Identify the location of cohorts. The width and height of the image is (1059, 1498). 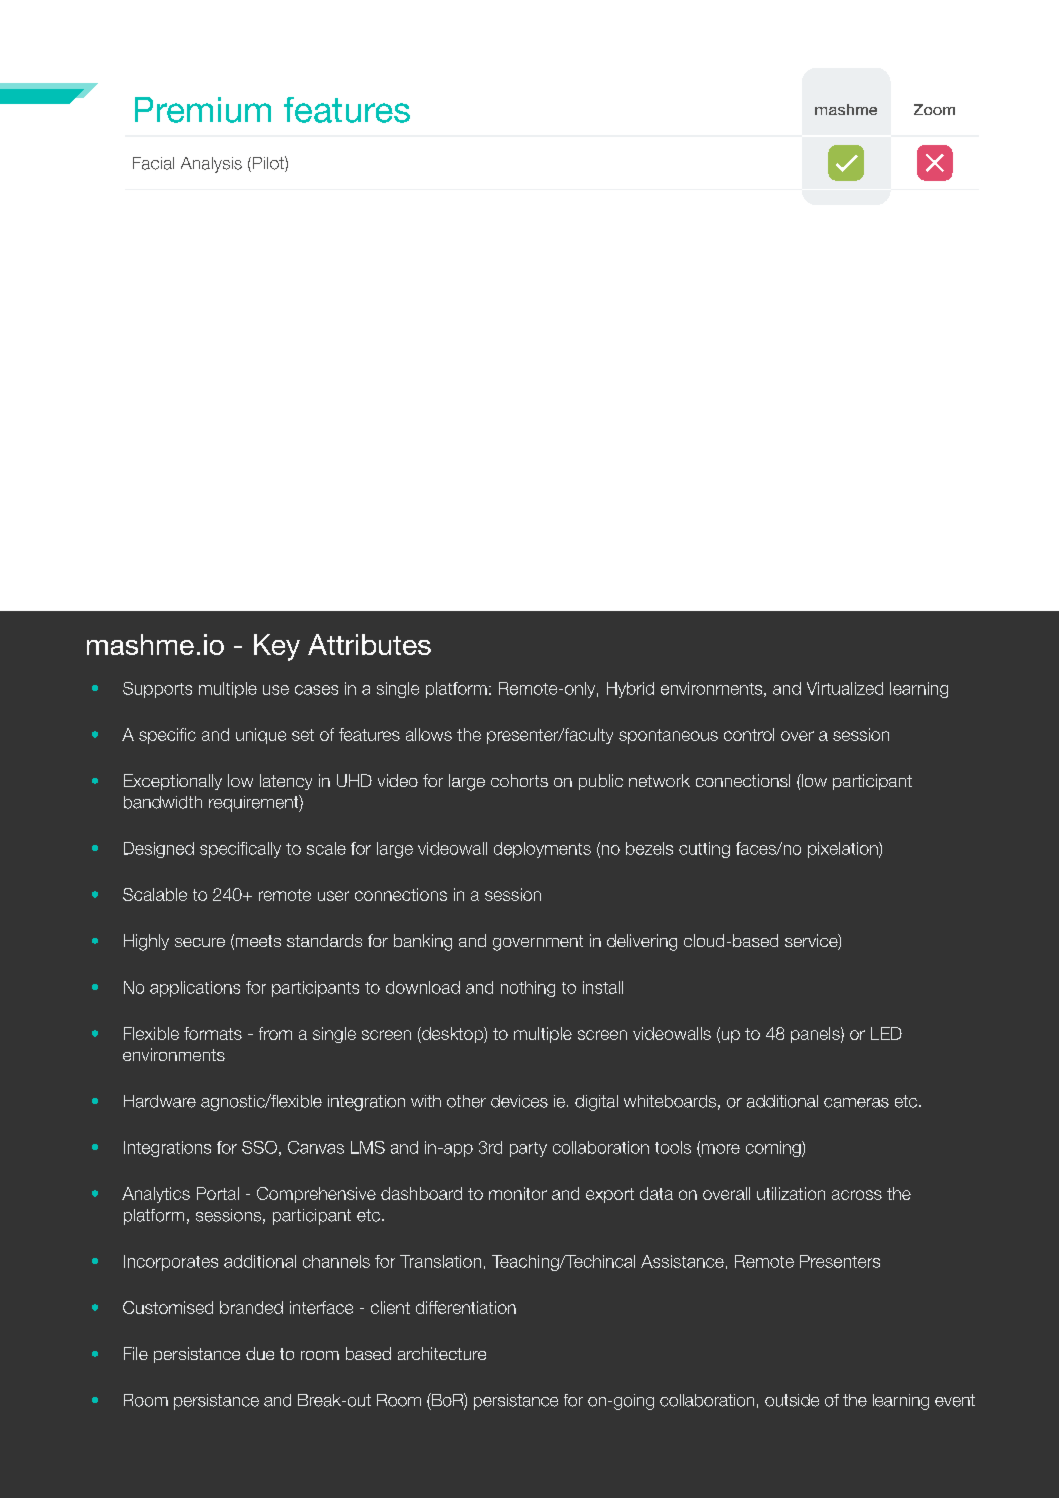
(519, 780).
